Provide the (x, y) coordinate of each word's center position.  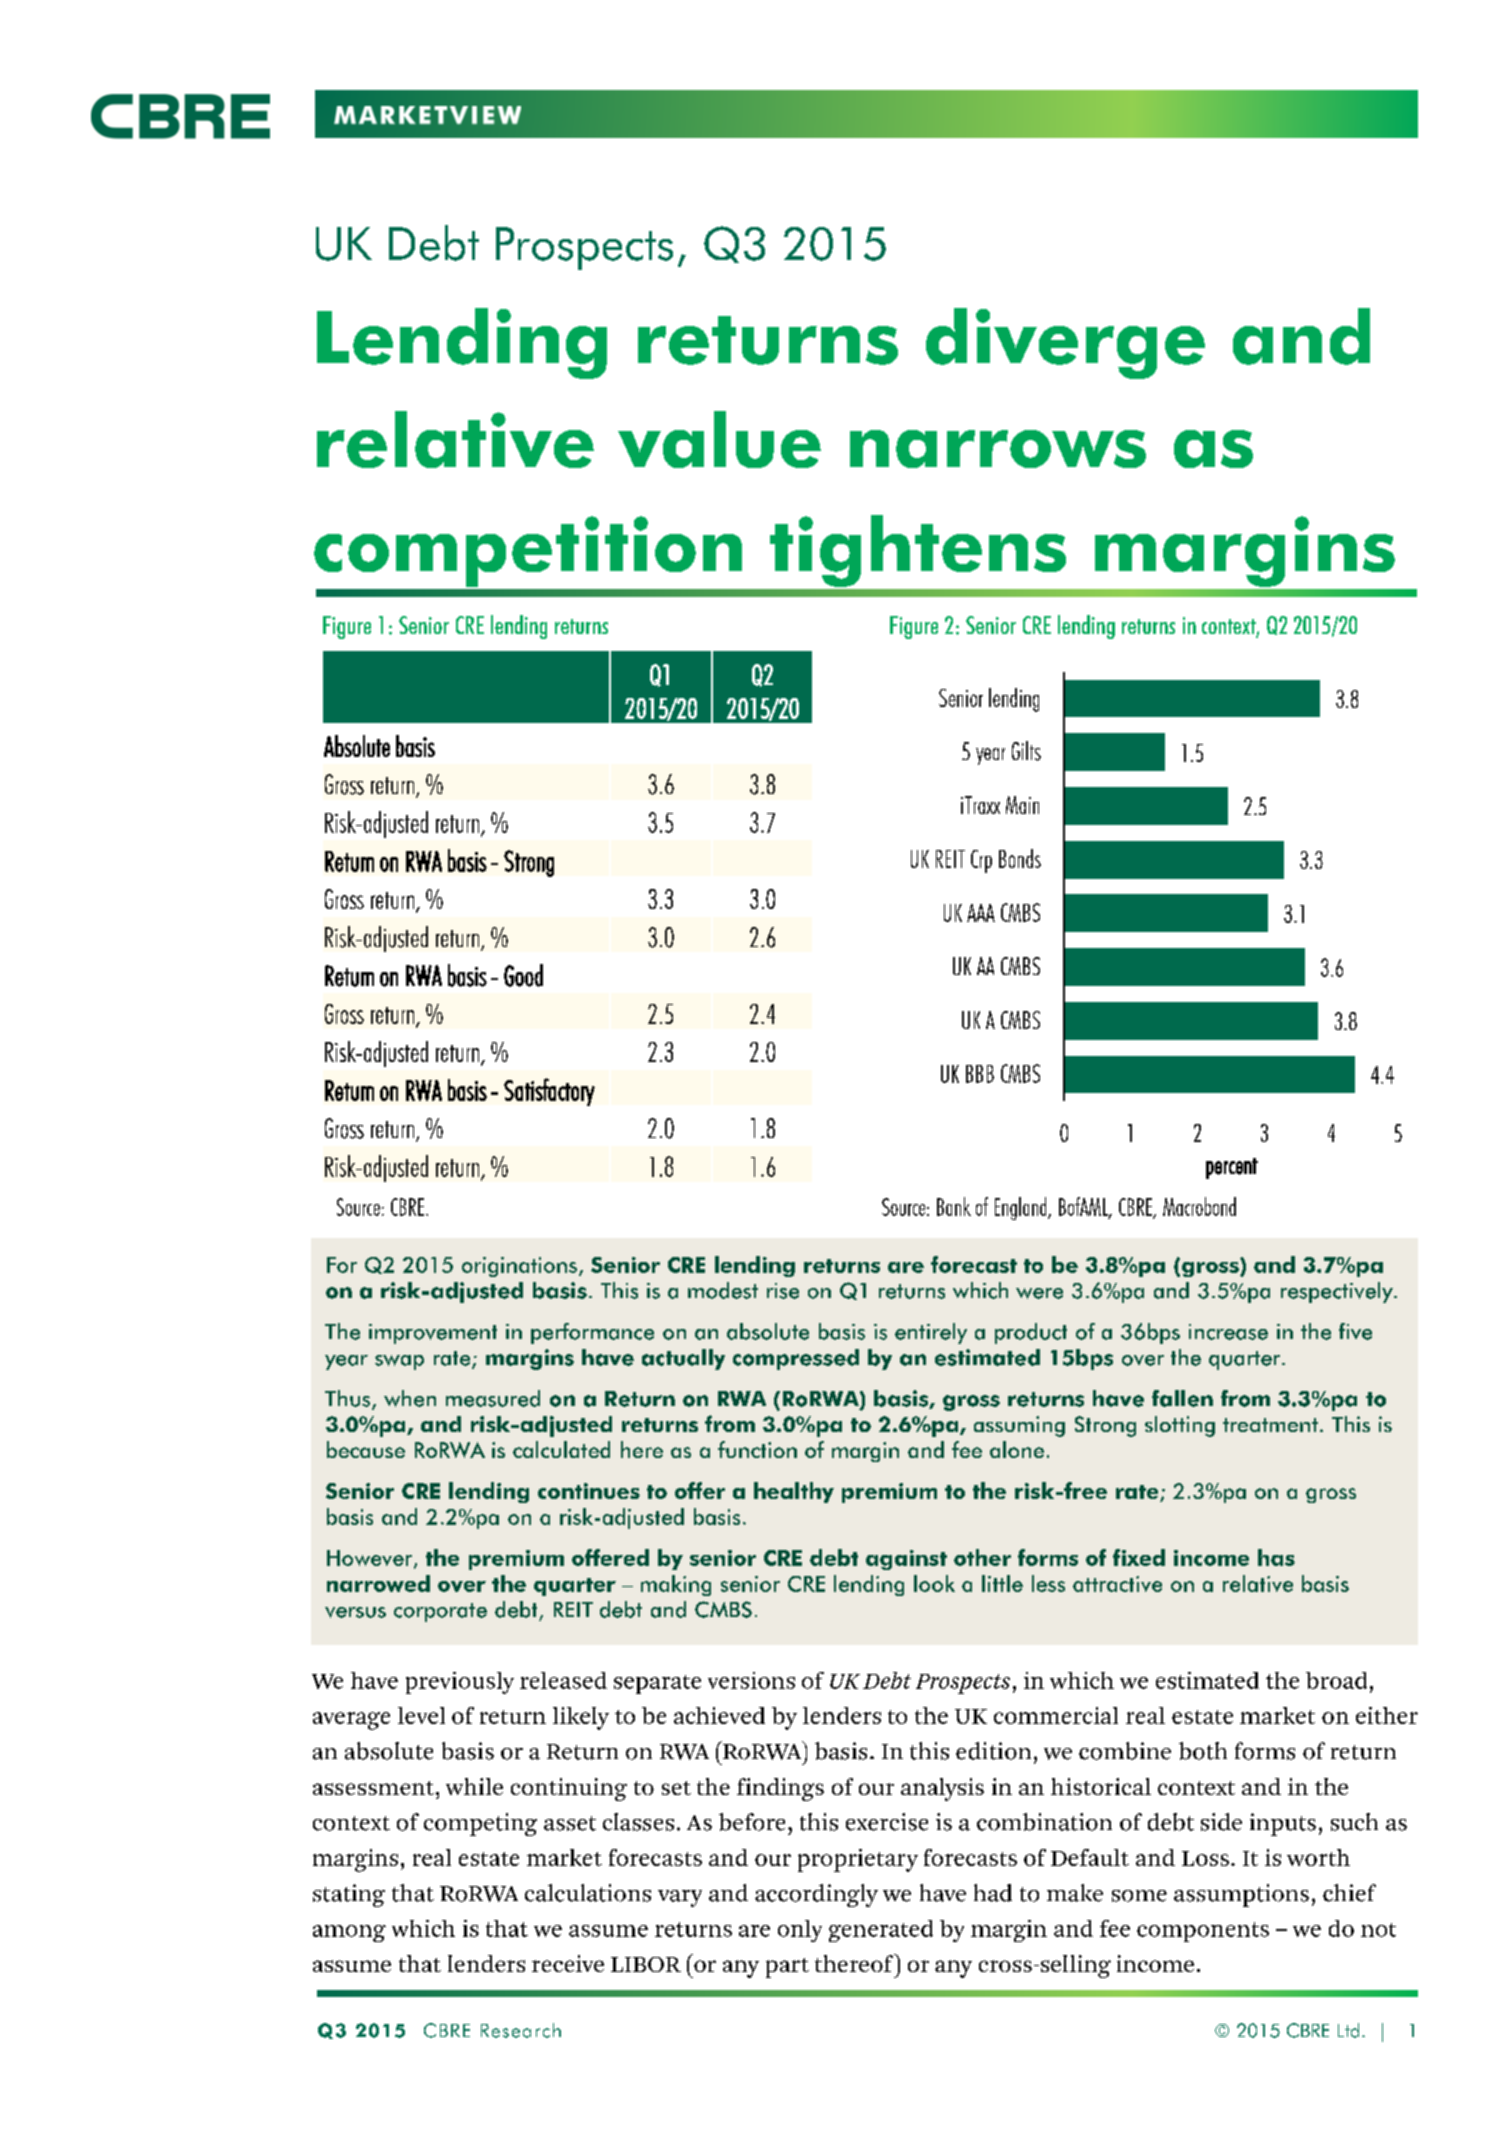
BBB (980, 1074)
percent (1232, 1168)
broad (1336, 1680)
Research (521, 2030)
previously (460, 1683)
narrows (998, 449)
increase (1228, 1332)
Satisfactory (549, 1092)
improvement (433, 1334)
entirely (931, 1333)
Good (523, 975)
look (934, 1583)
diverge (1065, 343)
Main (1022, 805)
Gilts (1026, 751)
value (719, 439)
